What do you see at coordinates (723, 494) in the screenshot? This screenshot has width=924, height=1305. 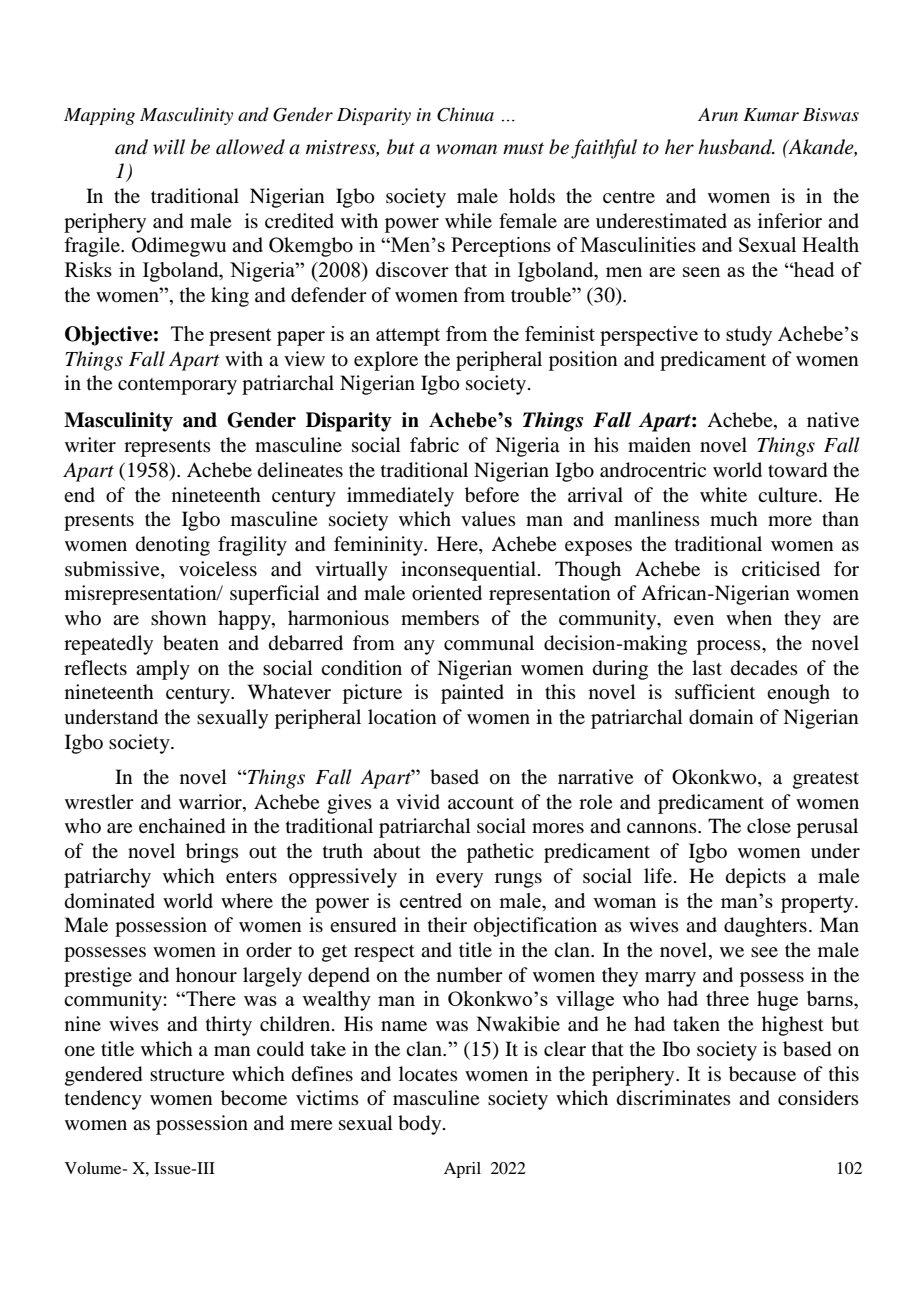 I see `white` at bounding box center [723, 494].
